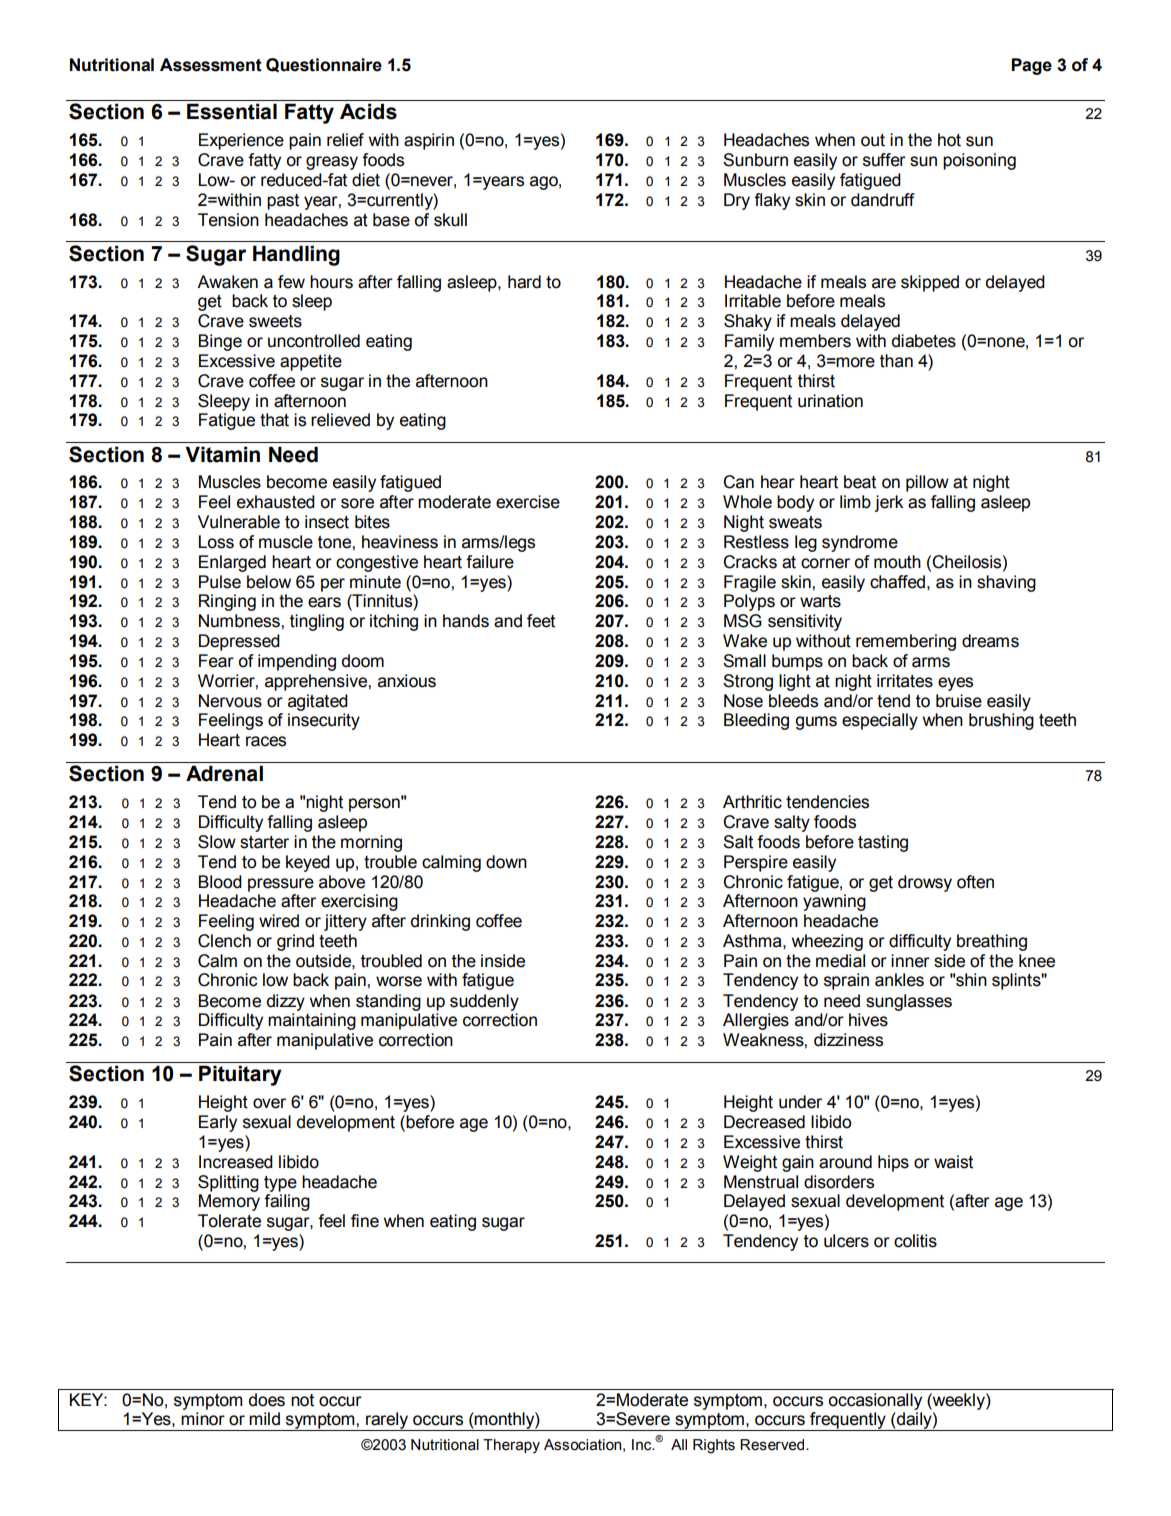 This page has width=1171, height=1516. Describe the element at coordinates (714, 1446) in the page. I see `Rights` at that location.
